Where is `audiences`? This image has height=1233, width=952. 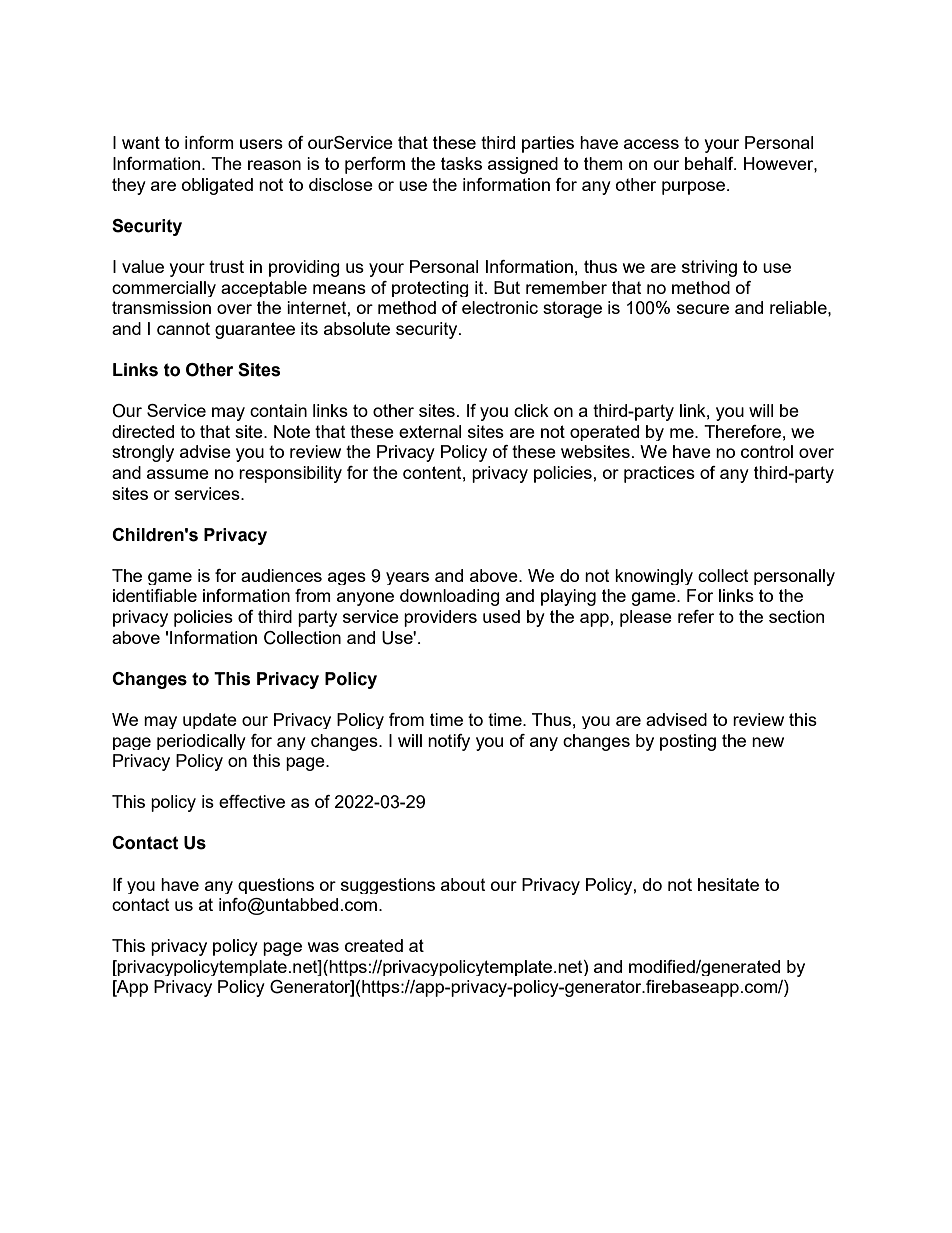
audiences is located at coordinates (281, 575).
